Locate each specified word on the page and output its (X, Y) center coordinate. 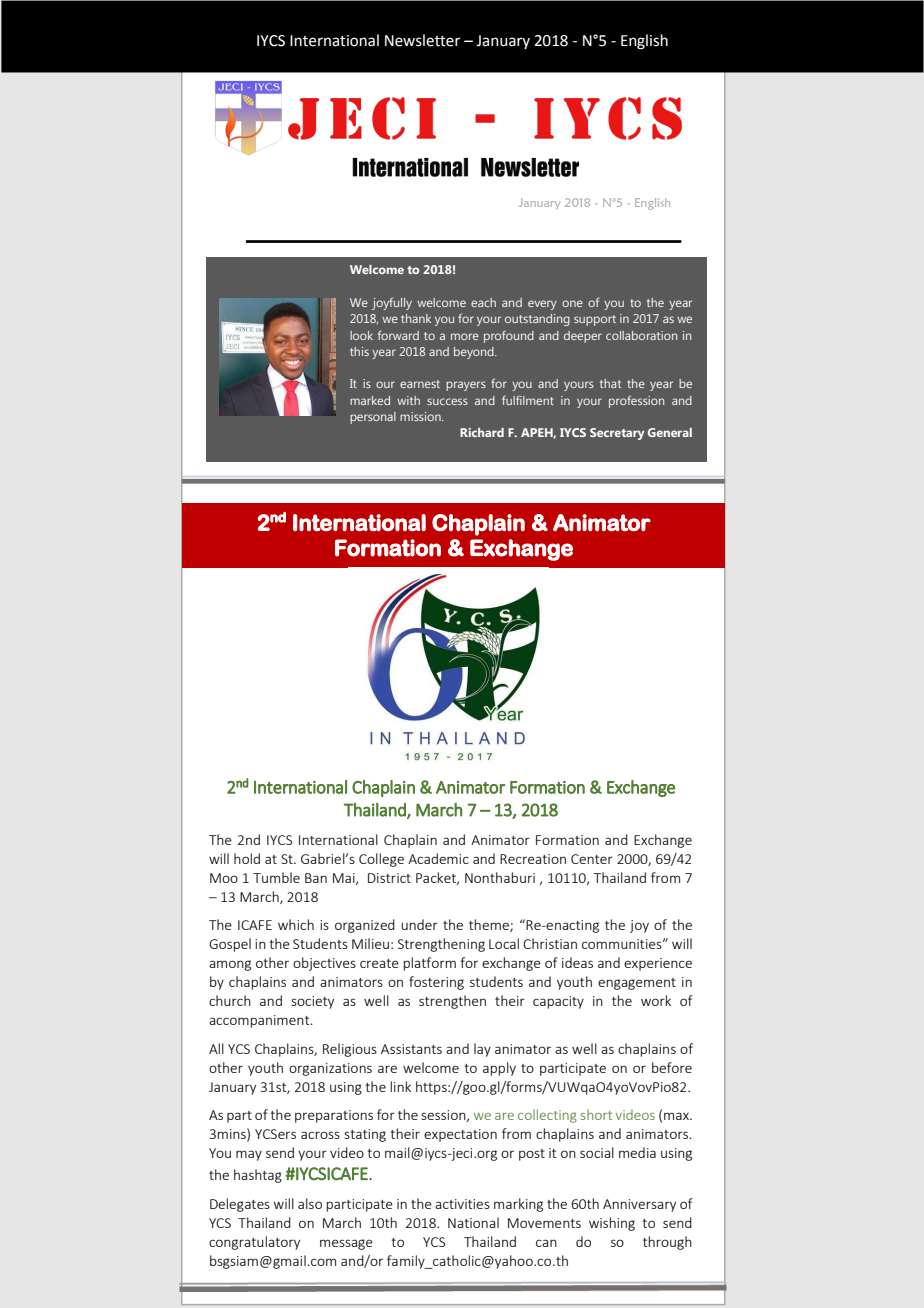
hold (247, 858)
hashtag (258, 1176)
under (419, 924)
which (296, 924)
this (359, 351)
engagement (637, 984)
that (610, 383)
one (572, 303)
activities (462, 1204)
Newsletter (422, 40)
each (483, 302)
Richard (482, 432)
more (465, 336)
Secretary (617, 434)
